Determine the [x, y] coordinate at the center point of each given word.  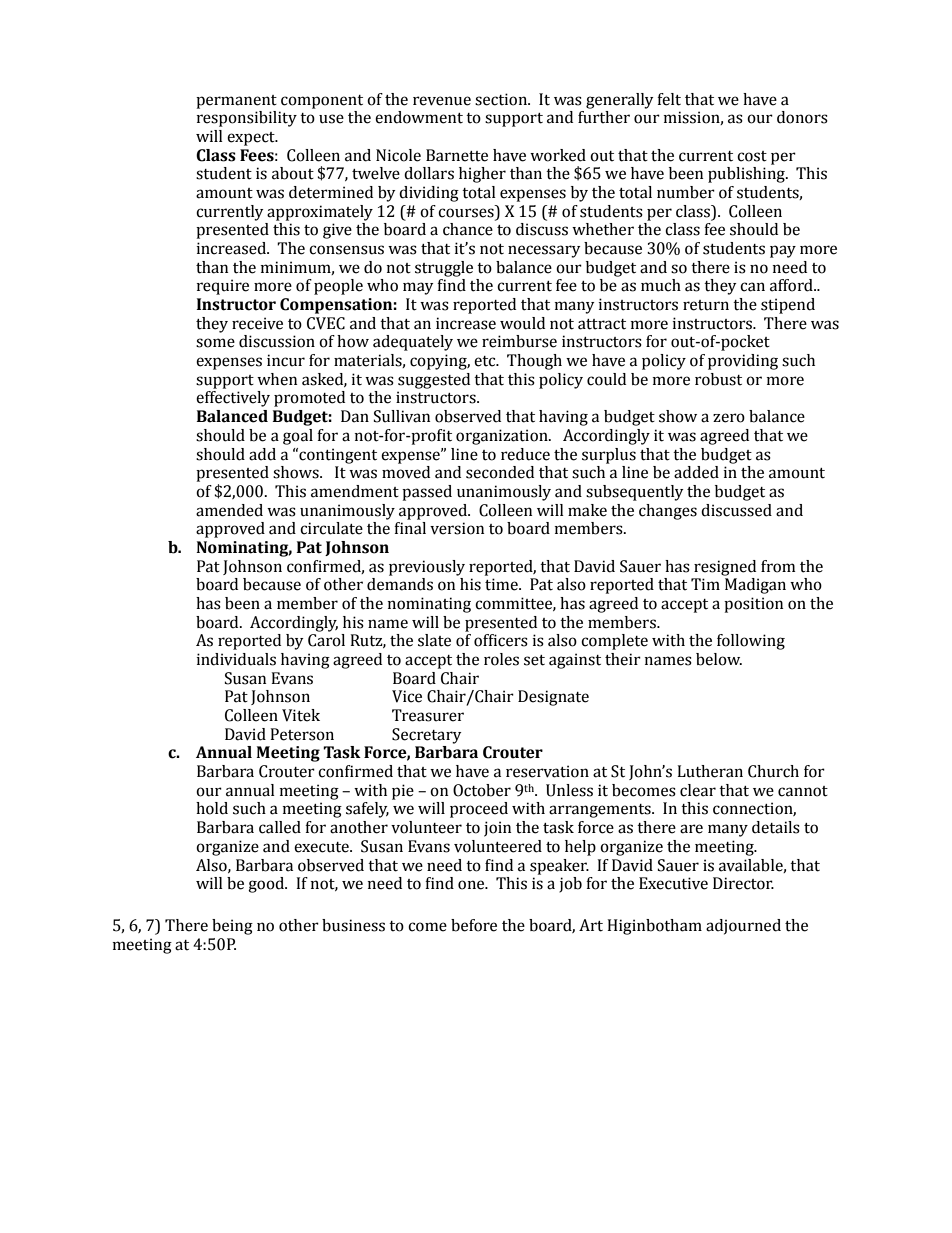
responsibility [247, 119]
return [706, 305]
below [719, 659]
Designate [553, 698]
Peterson [302, 734]
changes [668, 512]
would [522, 323]
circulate [331, 528]
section [502, 99]
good [267, 885]
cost [752, 156]
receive [257, 323]
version [457, 528]
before [474, 925]
